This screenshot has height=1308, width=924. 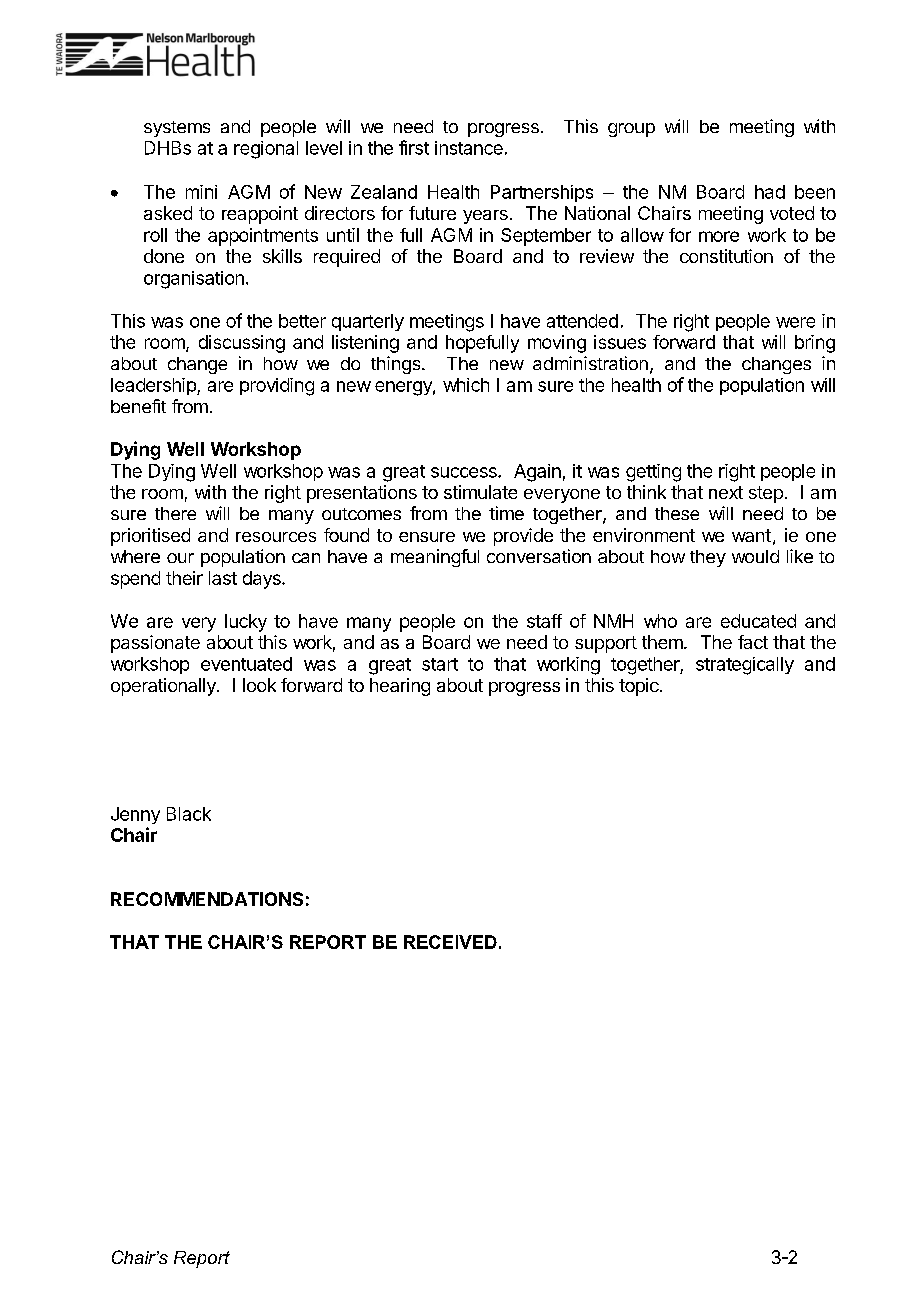 What do you see at coordinates (640, 687) in the screenshot?
I see `topic` at bounding box center [640, 687].
